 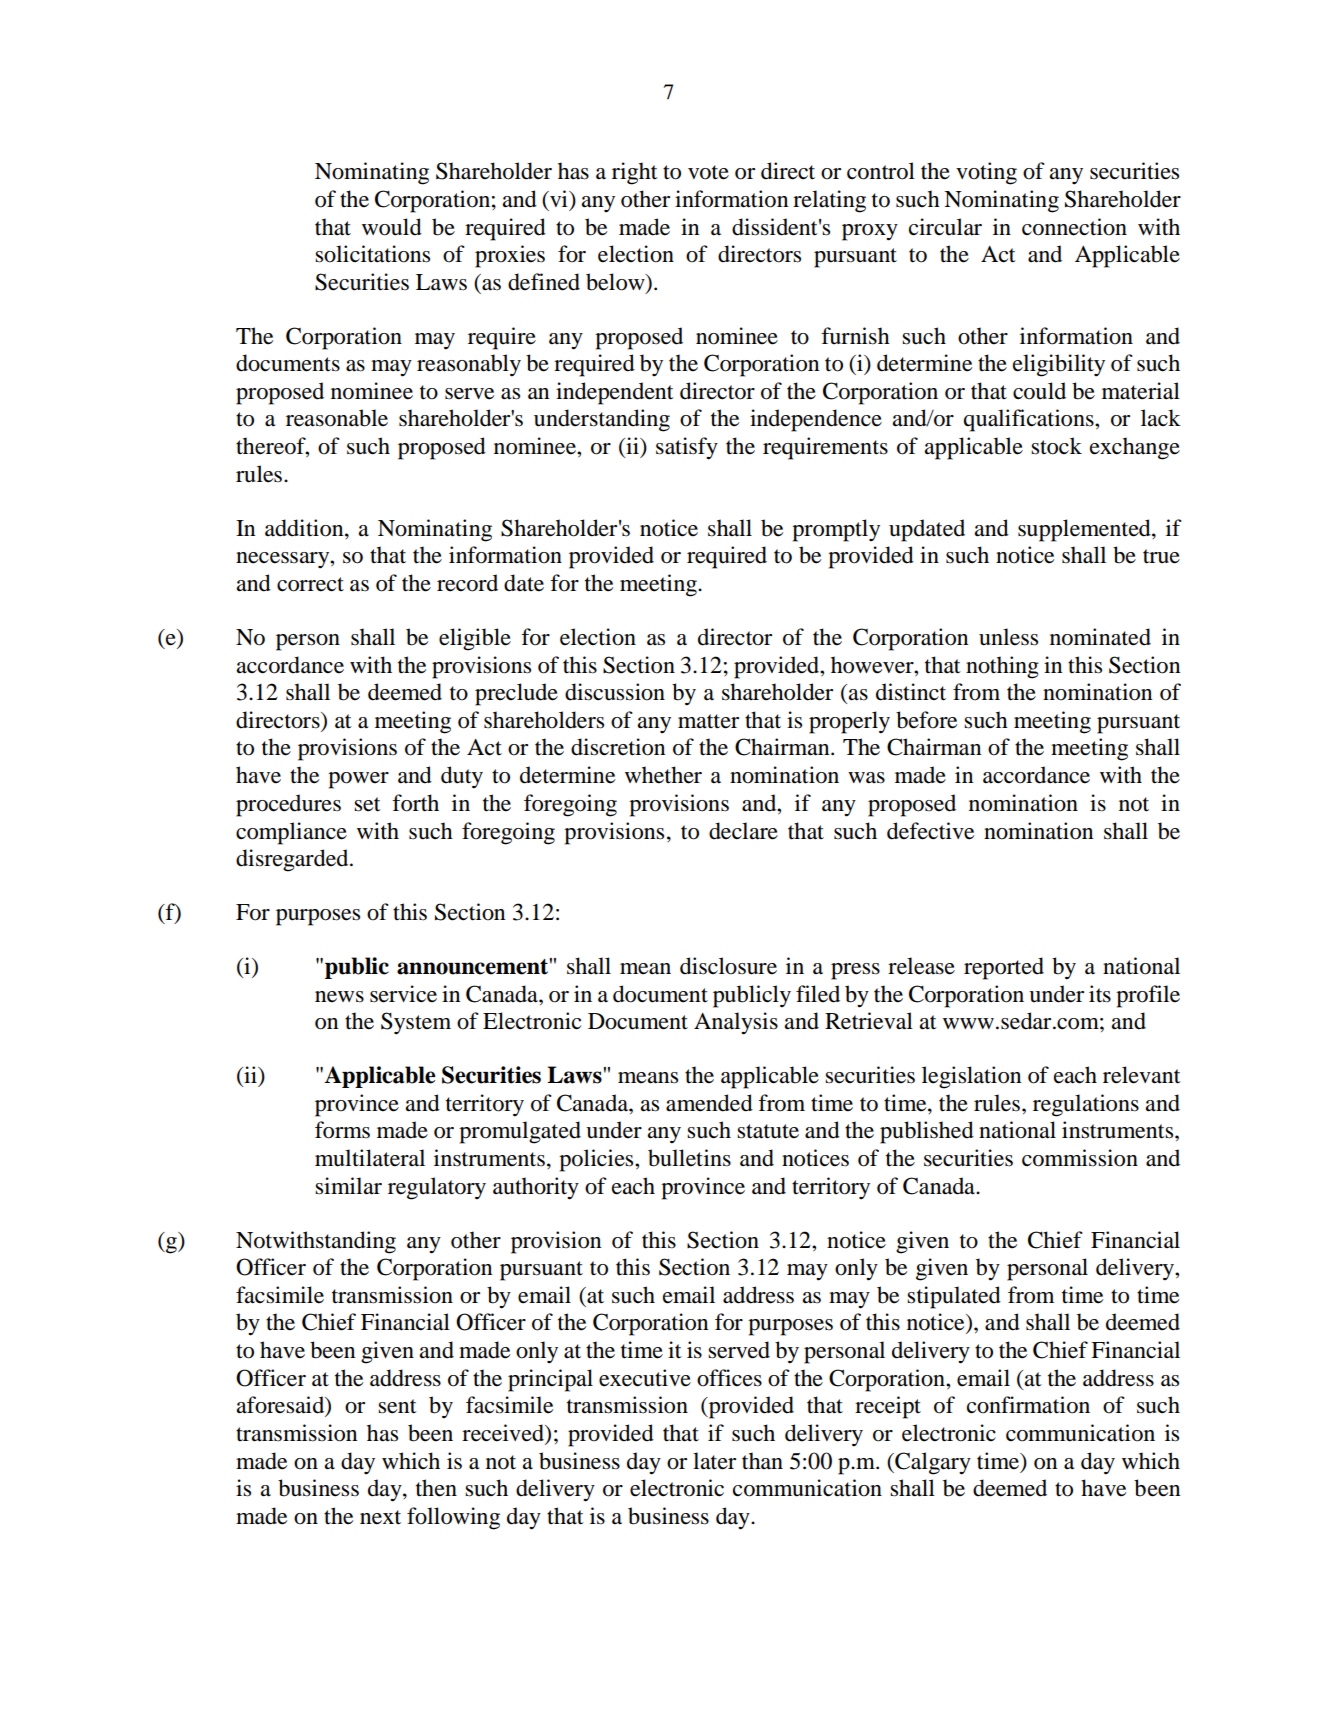 What do you see at coordinates (1028, 1405) in the screenshot?
I see `confirmation` at bounding box center [1028, 1405].
